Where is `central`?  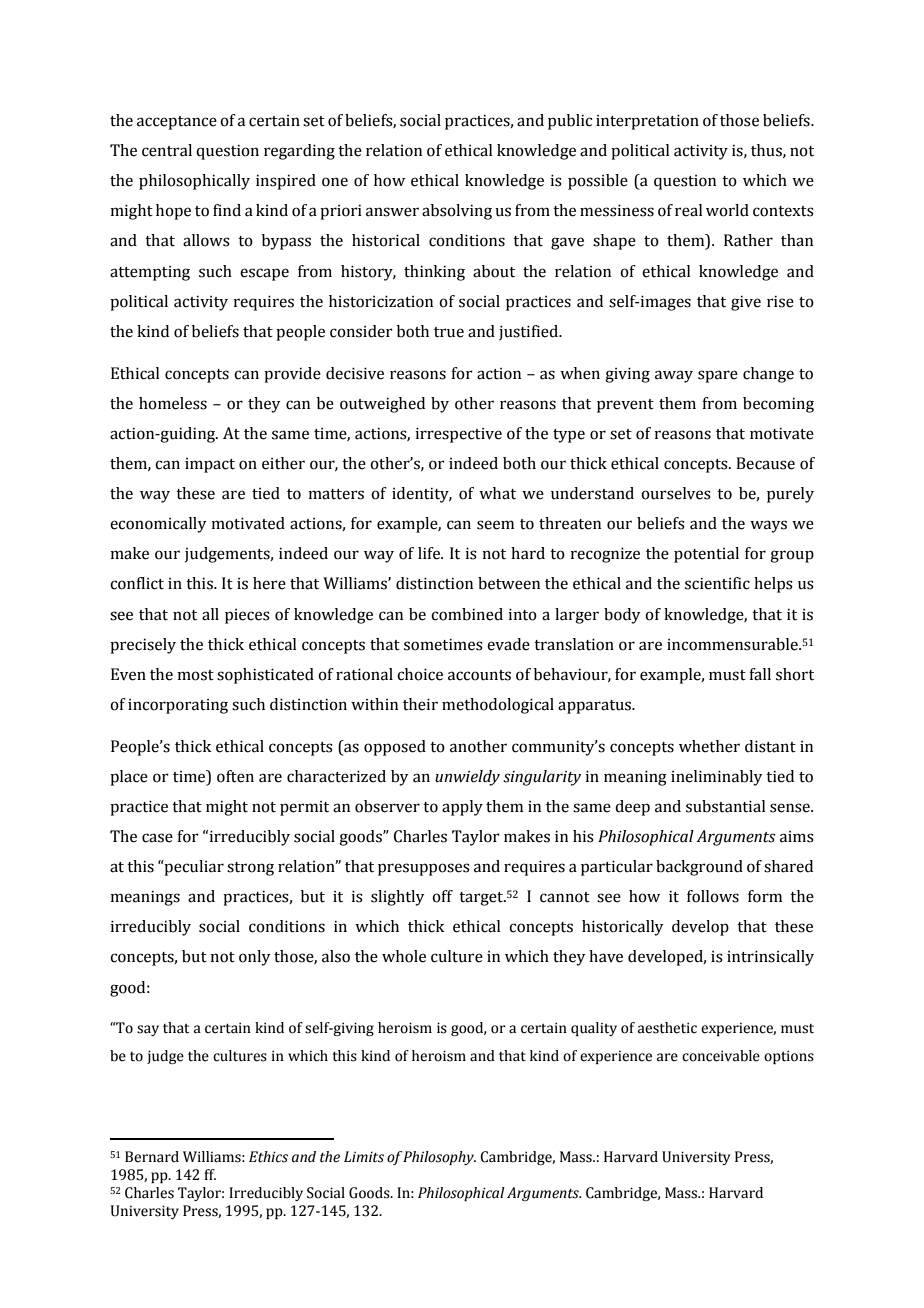 central is located at coordinates (167, 150).
